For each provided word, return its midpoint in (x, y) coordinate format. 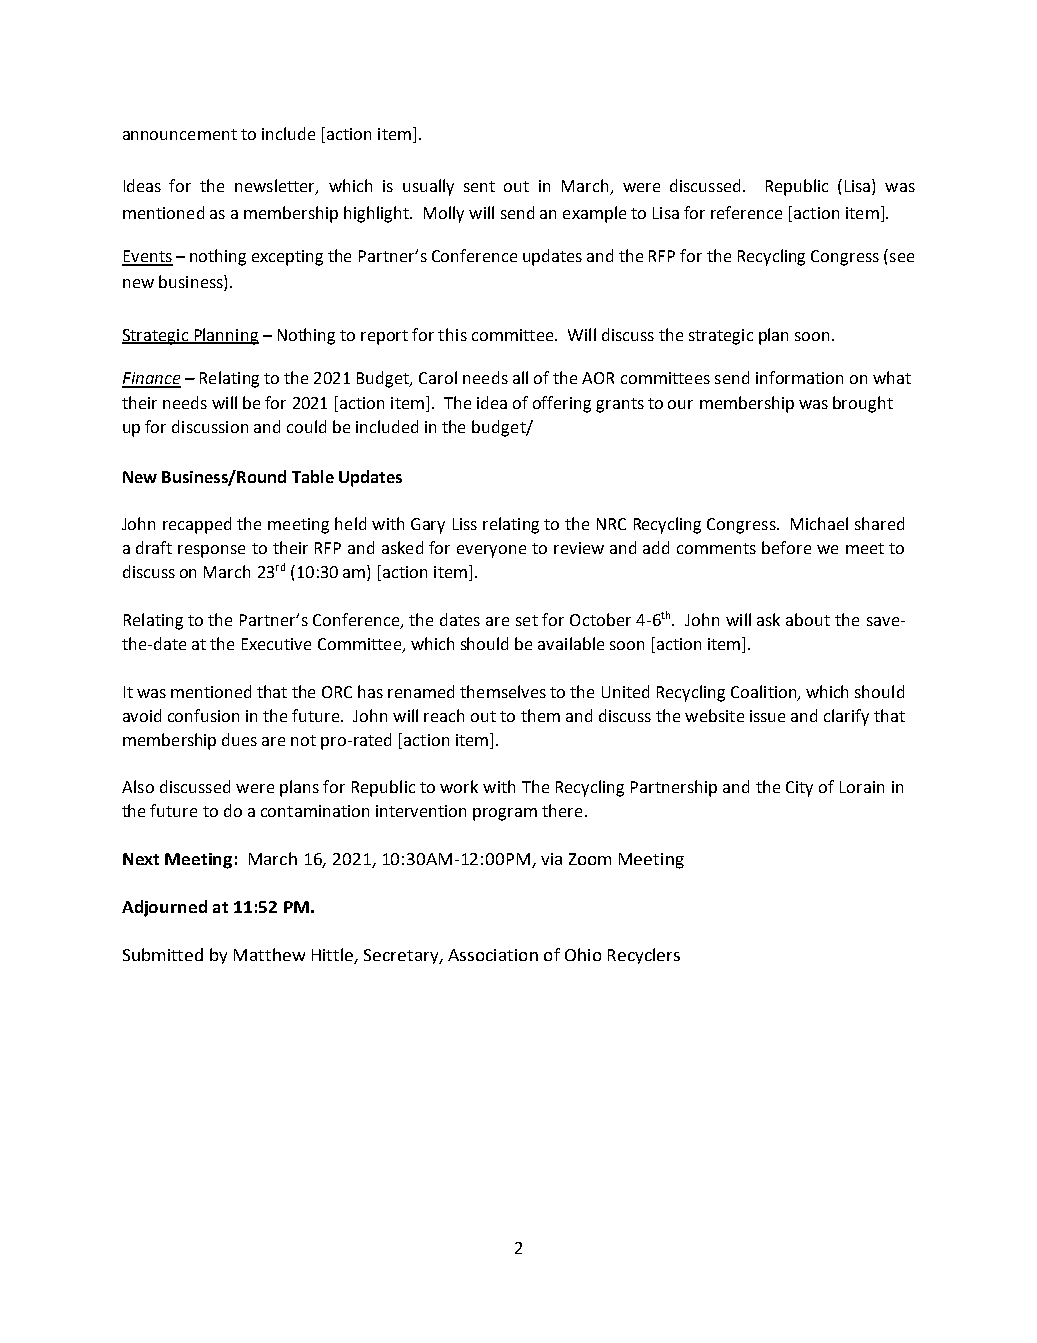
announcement (180, 134)
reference (746, 212)
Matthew (269, 954)
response (211, 551)
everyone (491, 551)
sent (479, 186)
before (786, 547)
